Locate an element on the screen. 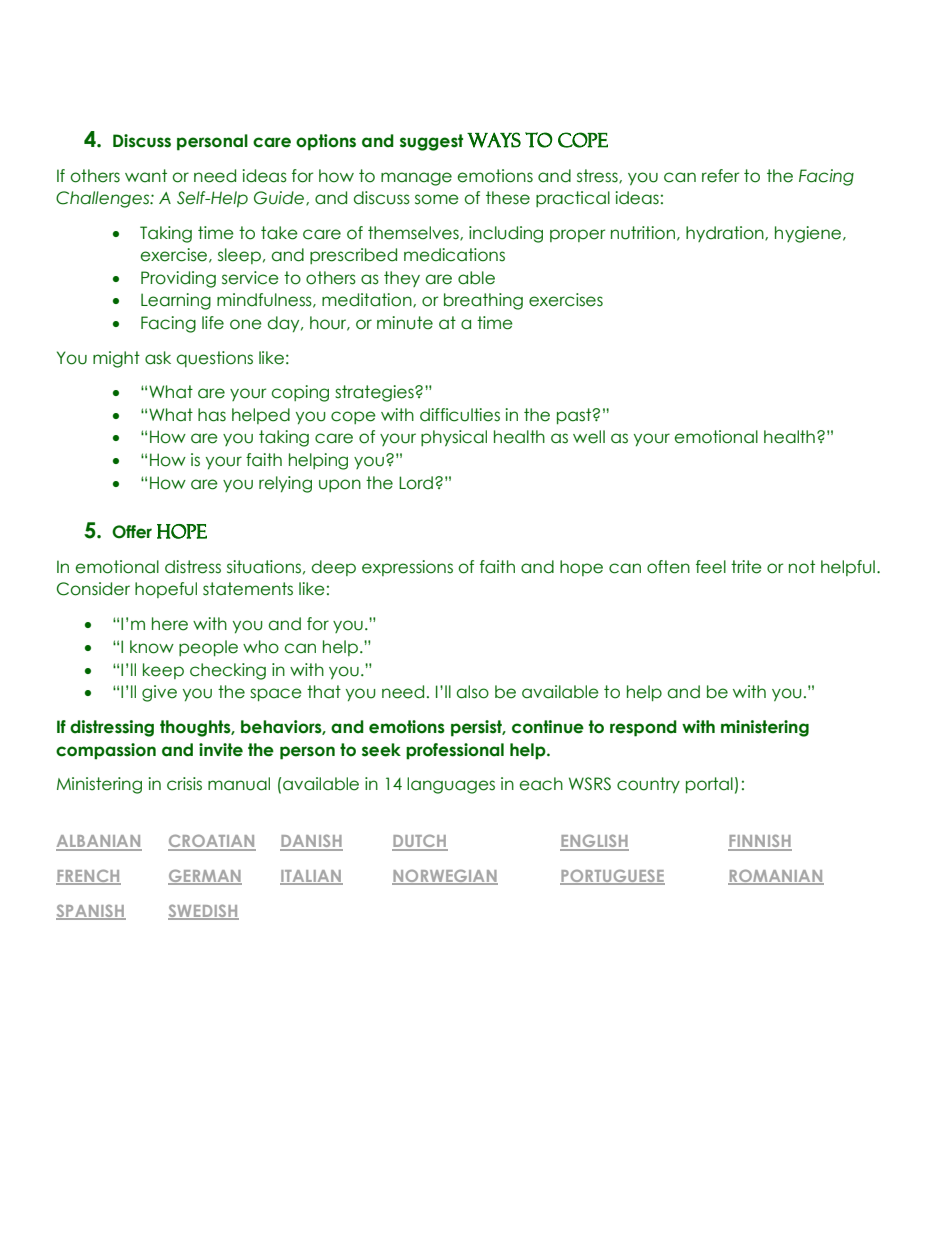 Image resolution: width=952 pixels, height=1233 pixels. hydration is located at coordinates (726, 234).
